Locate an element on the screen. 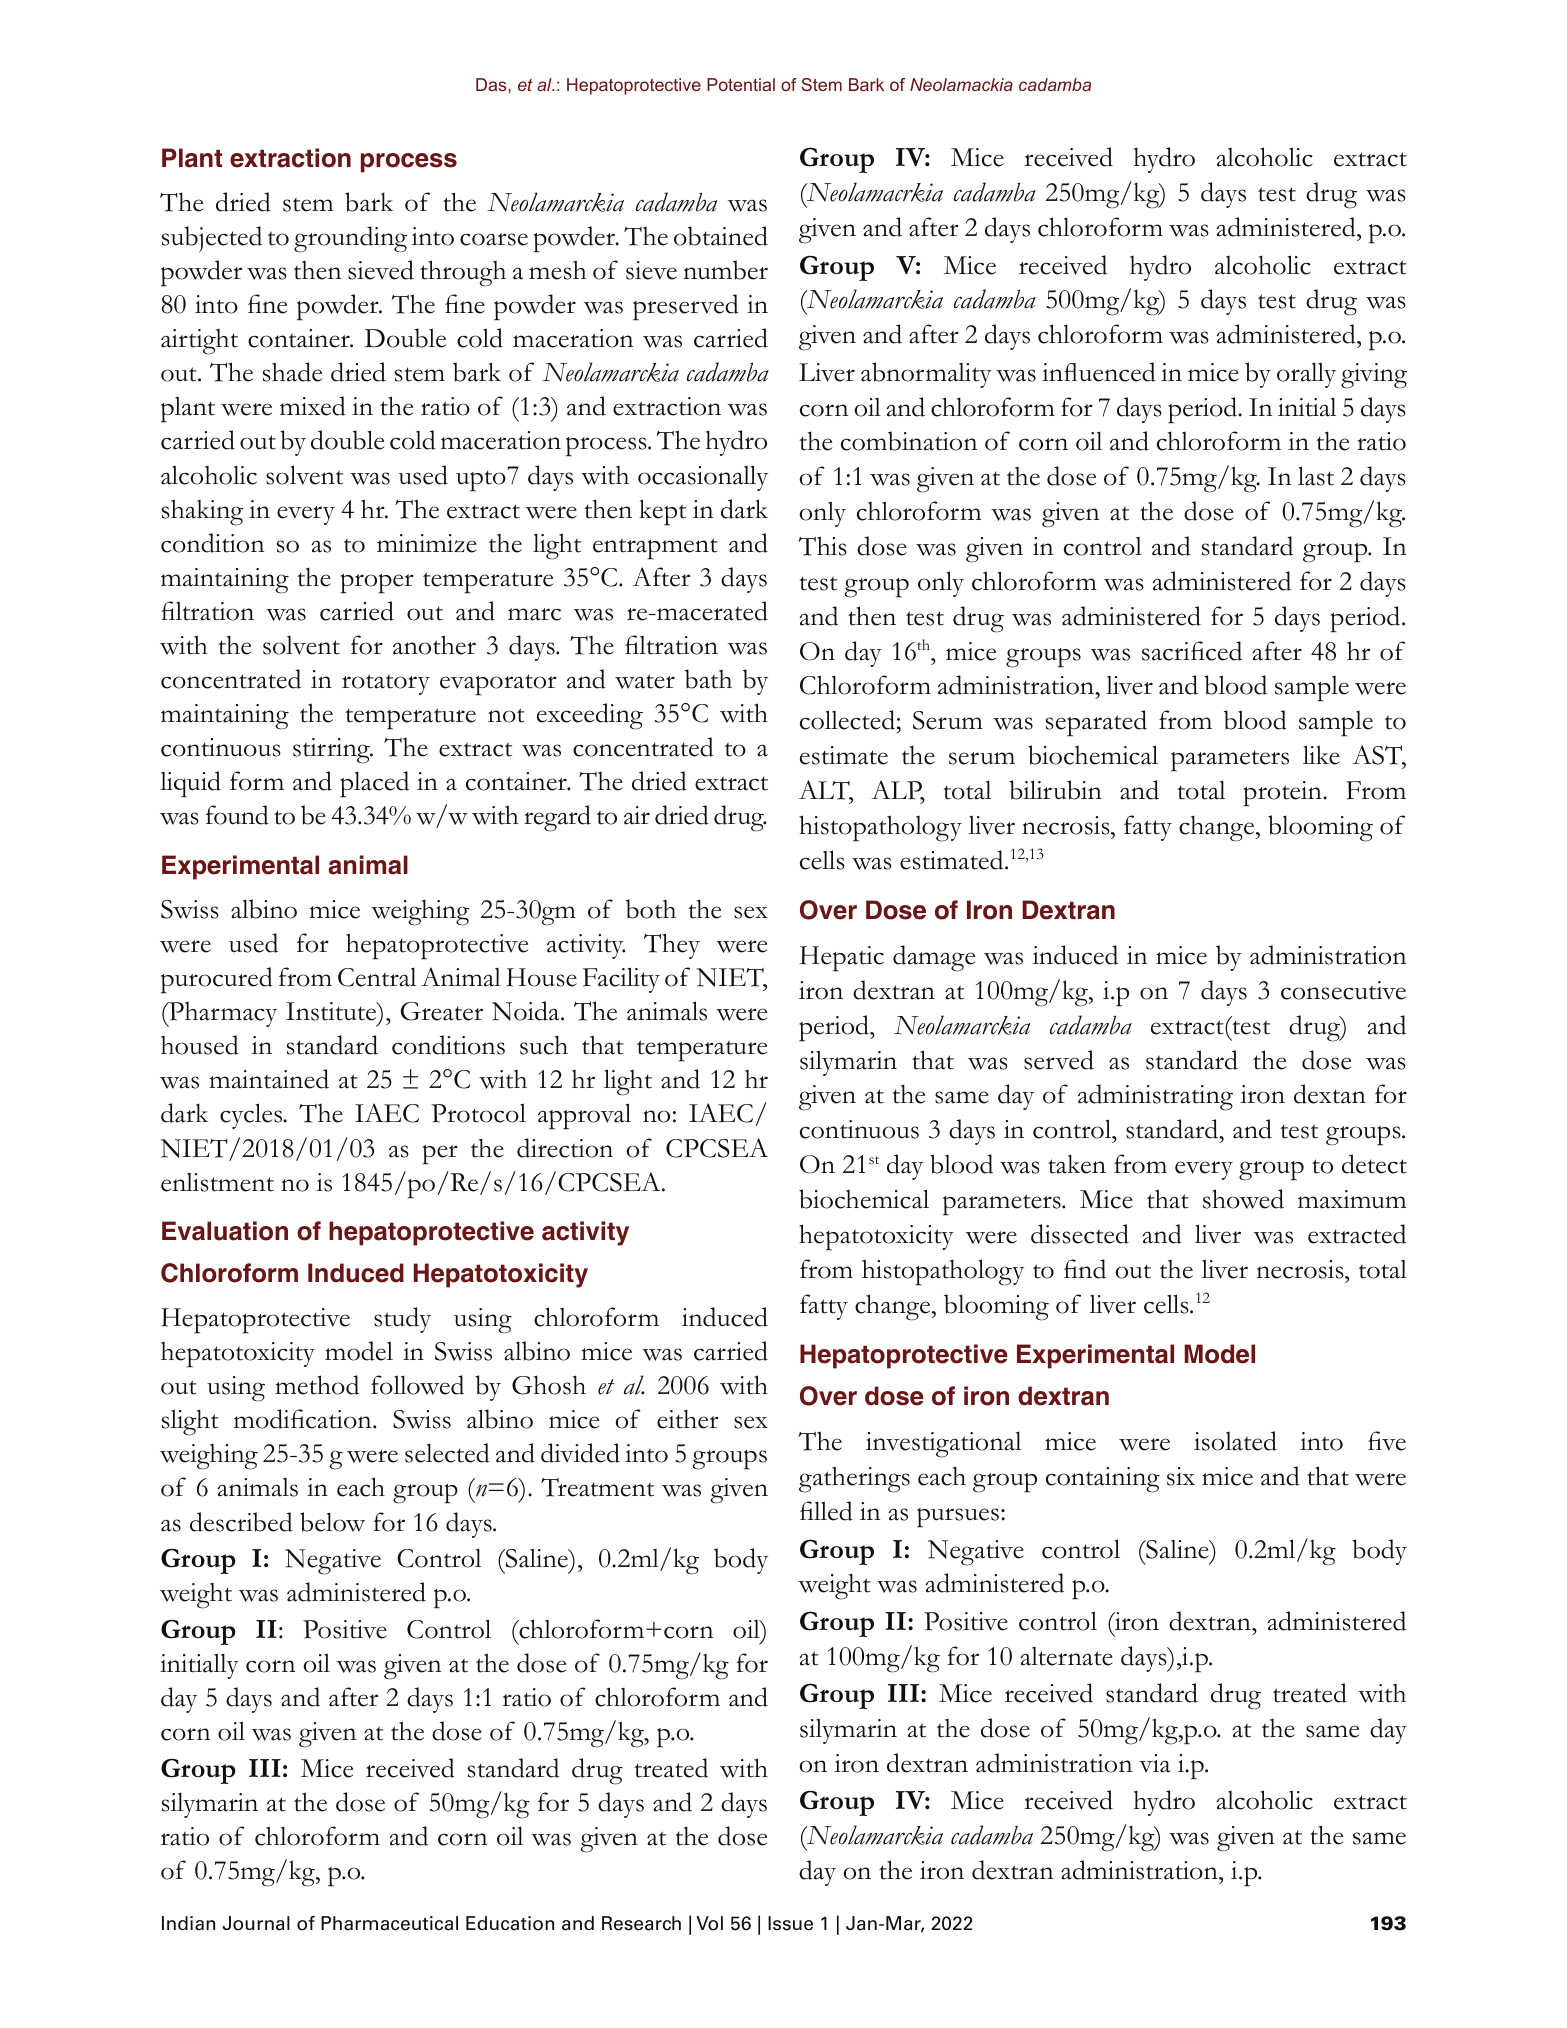 This screenshot has width=1567, height=2028. gatherings is located at coordinates (854, 1479).
